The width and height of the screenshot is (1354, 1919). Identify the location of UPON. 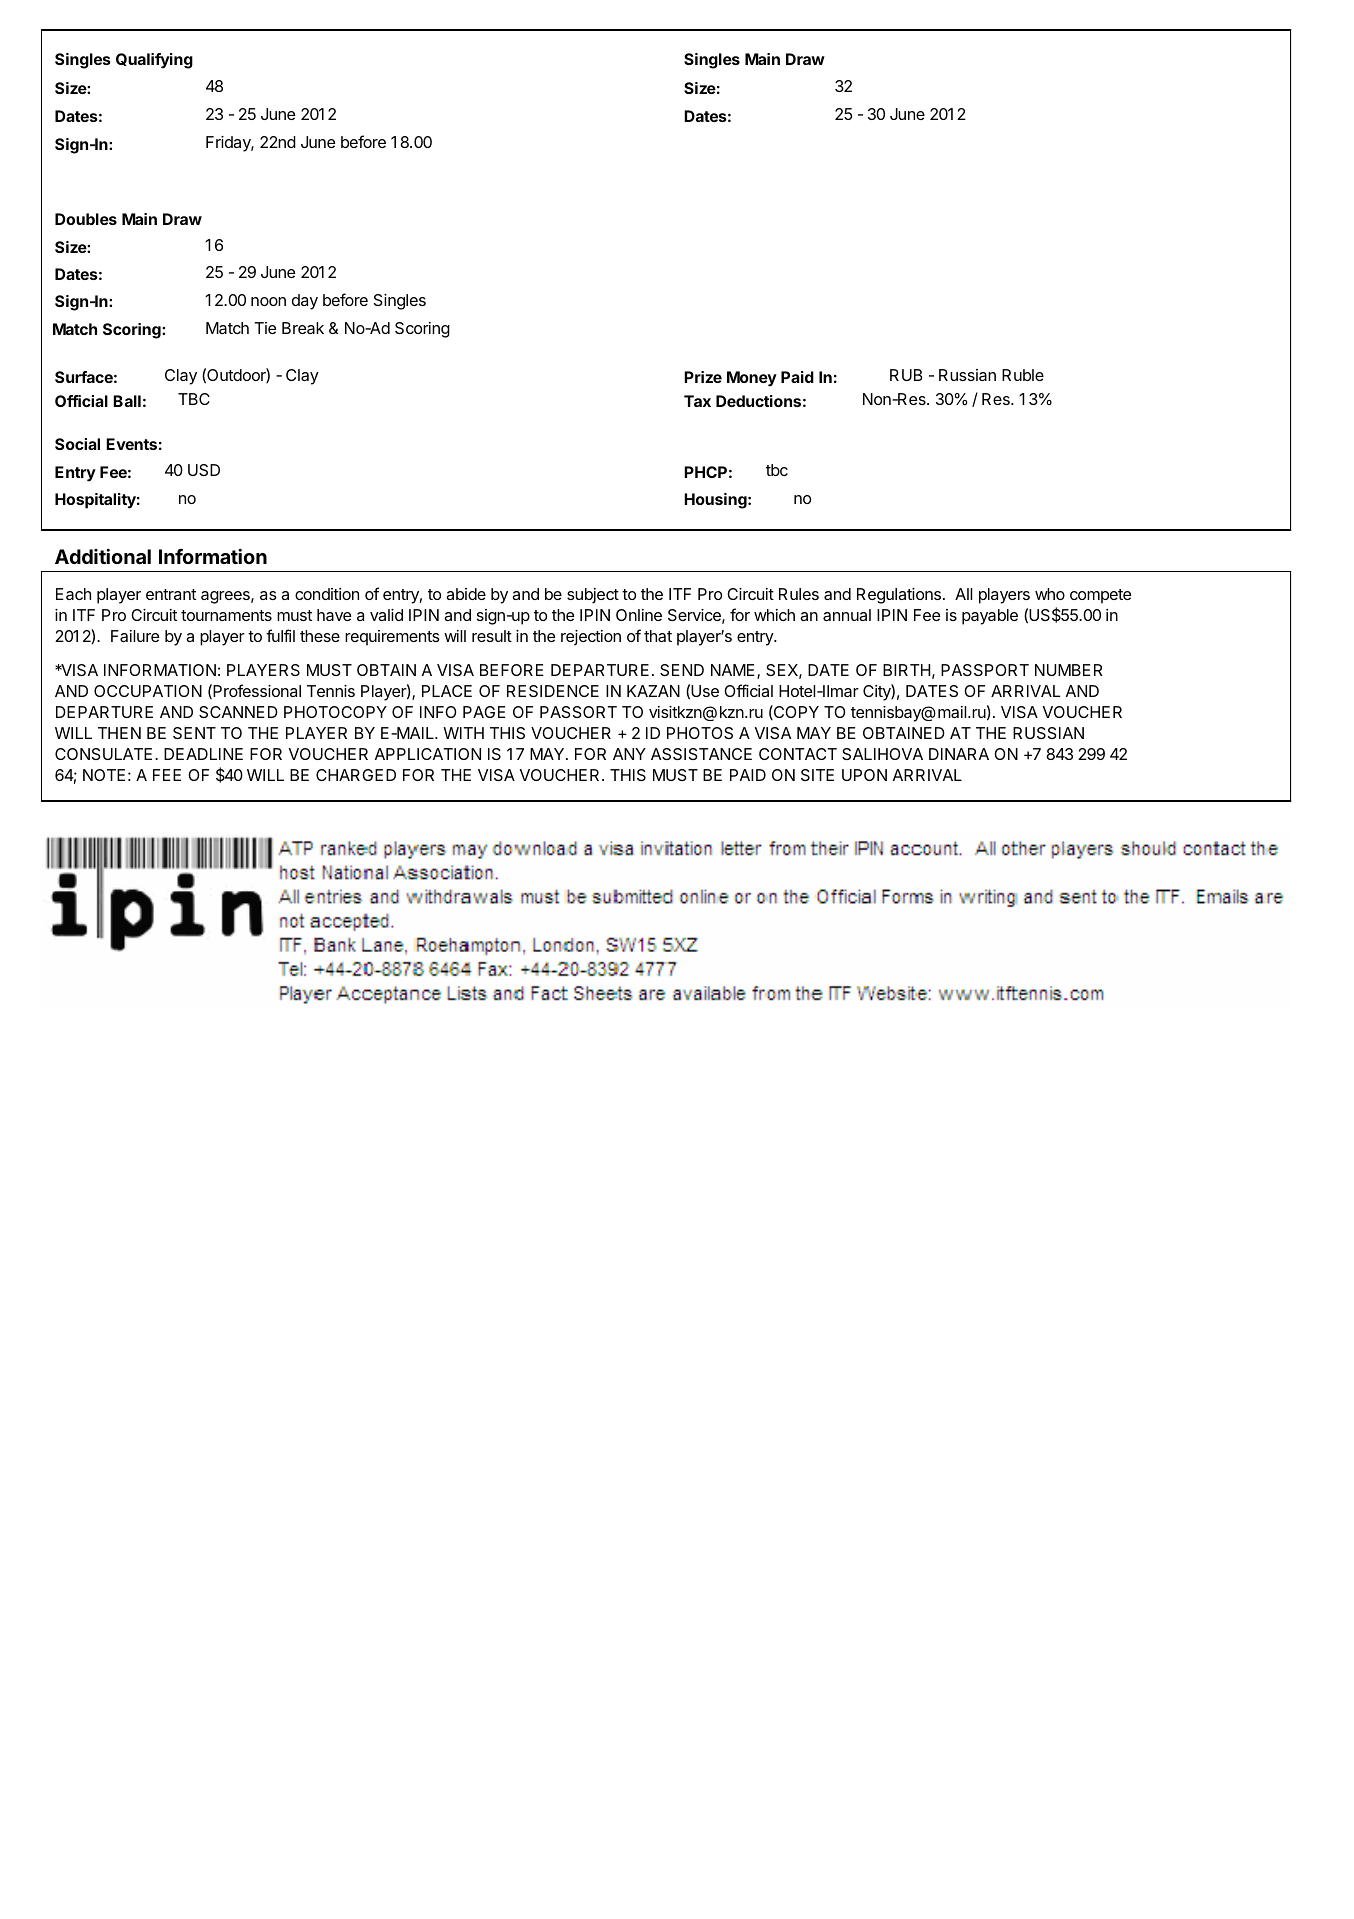
(864, 775).
